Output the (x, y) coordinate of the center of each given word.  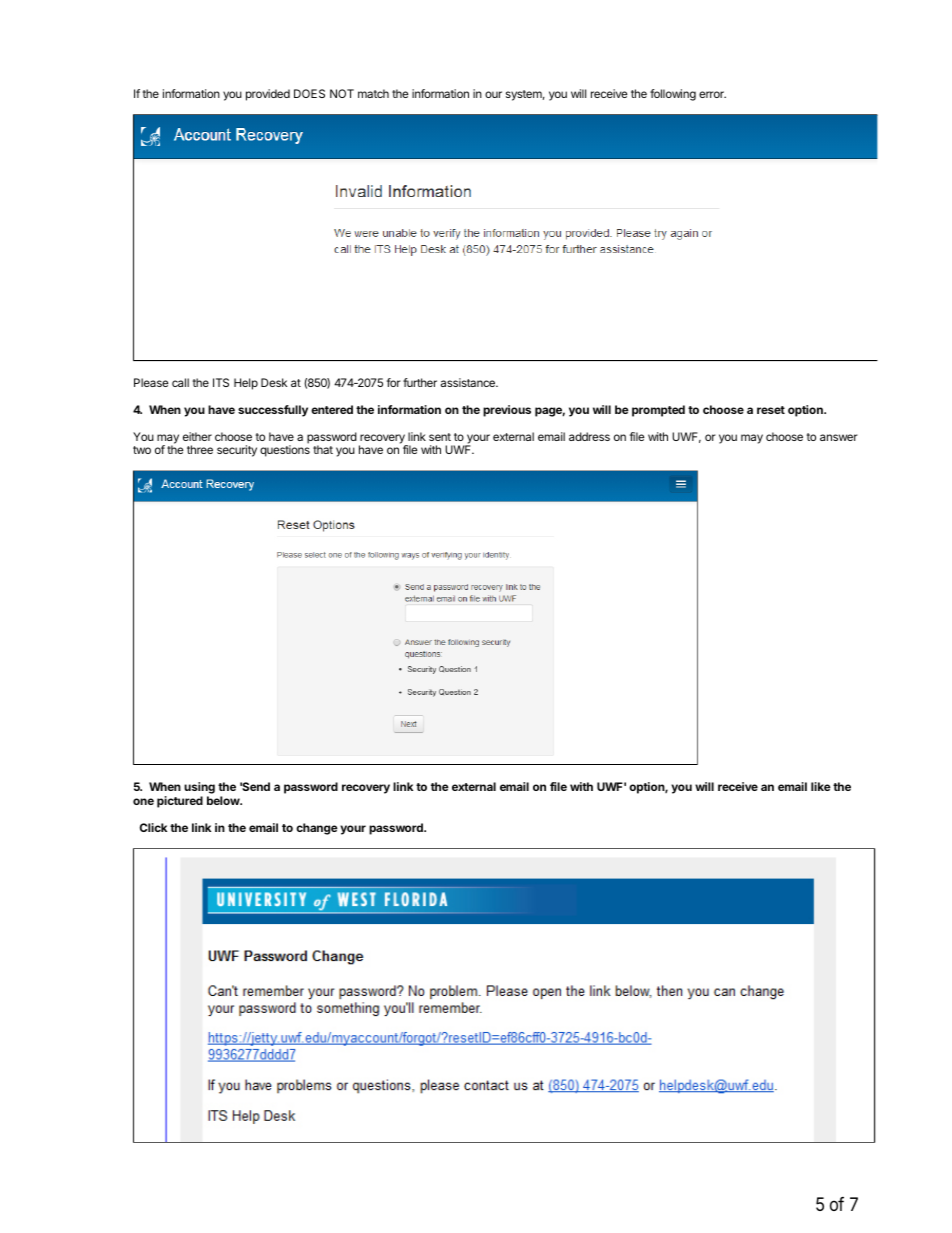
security (237, 451)
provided (268, 95)
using (199, 789)
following (673, 95)
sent (440, 437)
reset (771, 410)
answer (839, 437)
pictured (180, 802)
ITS (221, 382)
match (373, 93)
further (420, 382)
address (589, 436)
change (317, 829)
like (821, 786)
